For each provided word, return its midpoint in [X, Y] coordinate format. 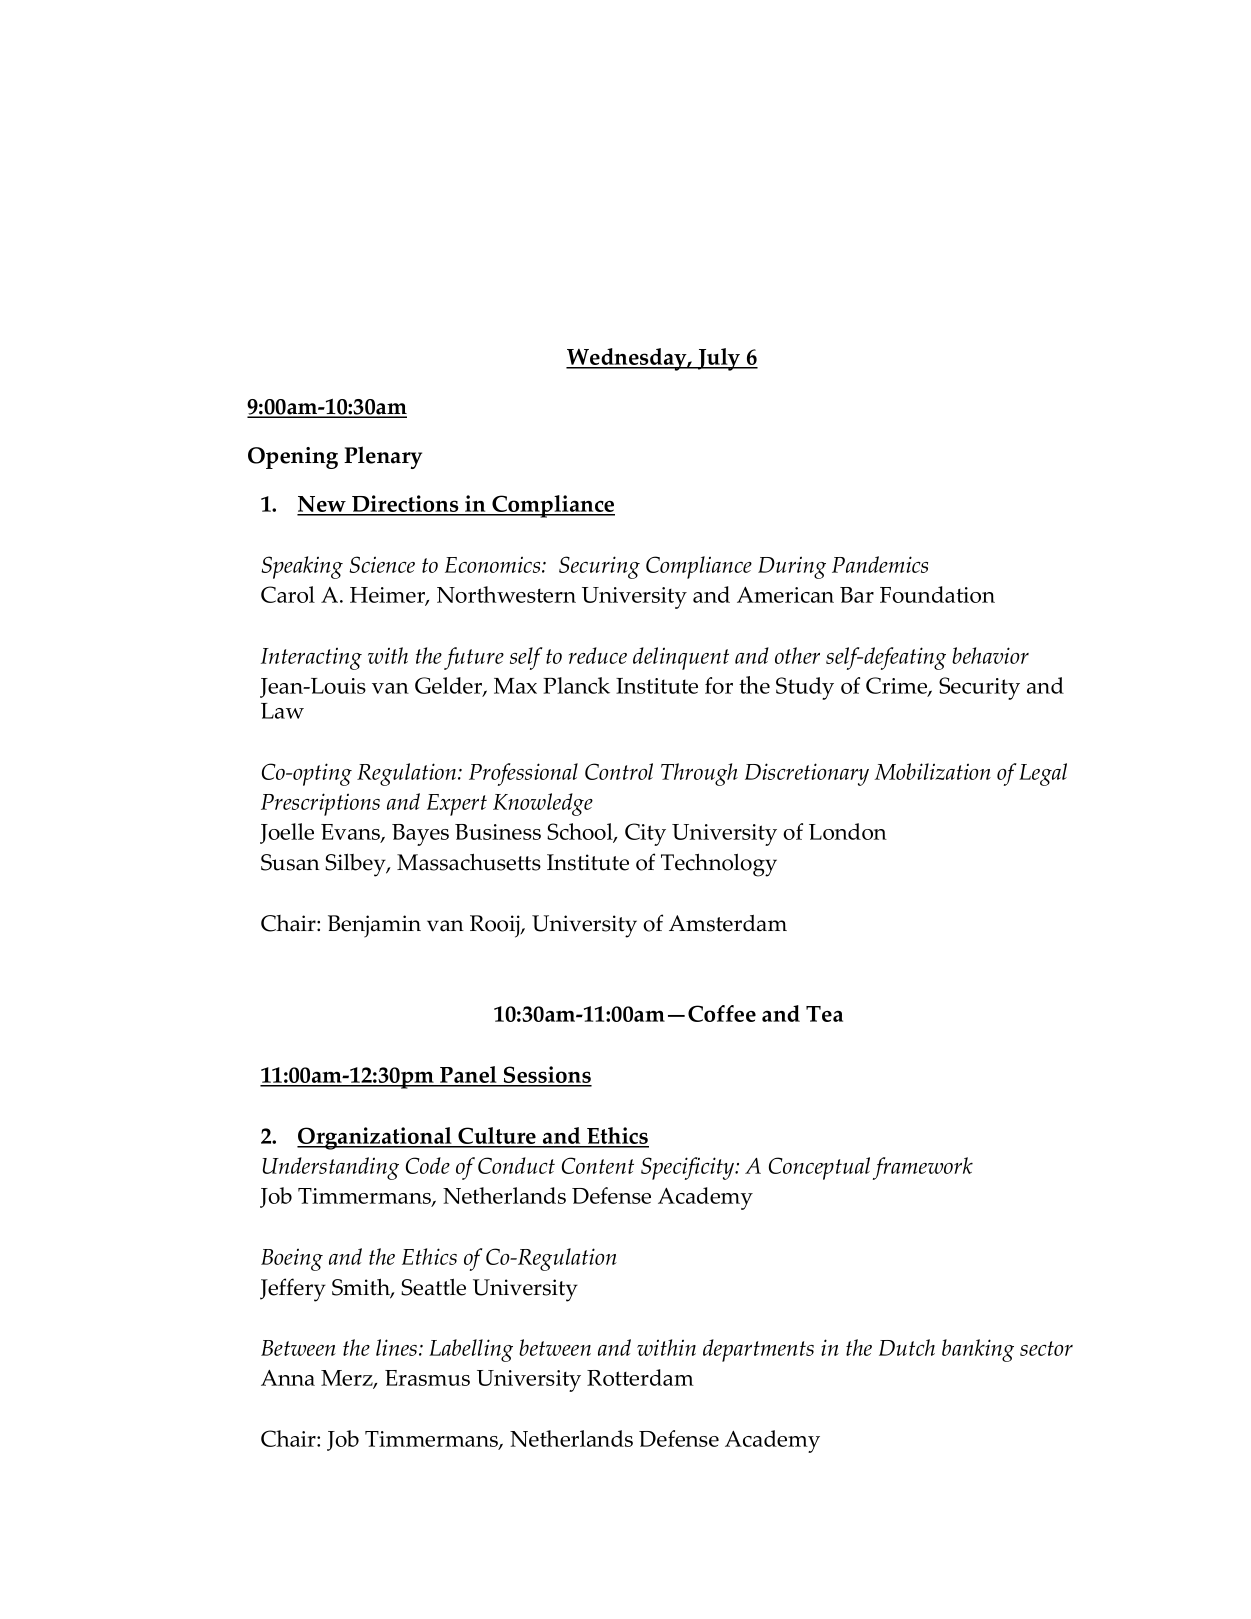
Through [699, 774]
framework [923, 1168]
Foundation [937, 594]
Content [598, 1165]
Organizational [375, 1138]
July [719, 359]
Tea [824, 1014]
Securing [599, 567]
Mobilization [933, 771]
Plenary [383, 457]
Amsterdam [728, 923]
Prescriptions [320, 804]
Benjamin [374, 926]
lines [398, 1347]
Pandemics [880, 564]
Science [382, 564]
